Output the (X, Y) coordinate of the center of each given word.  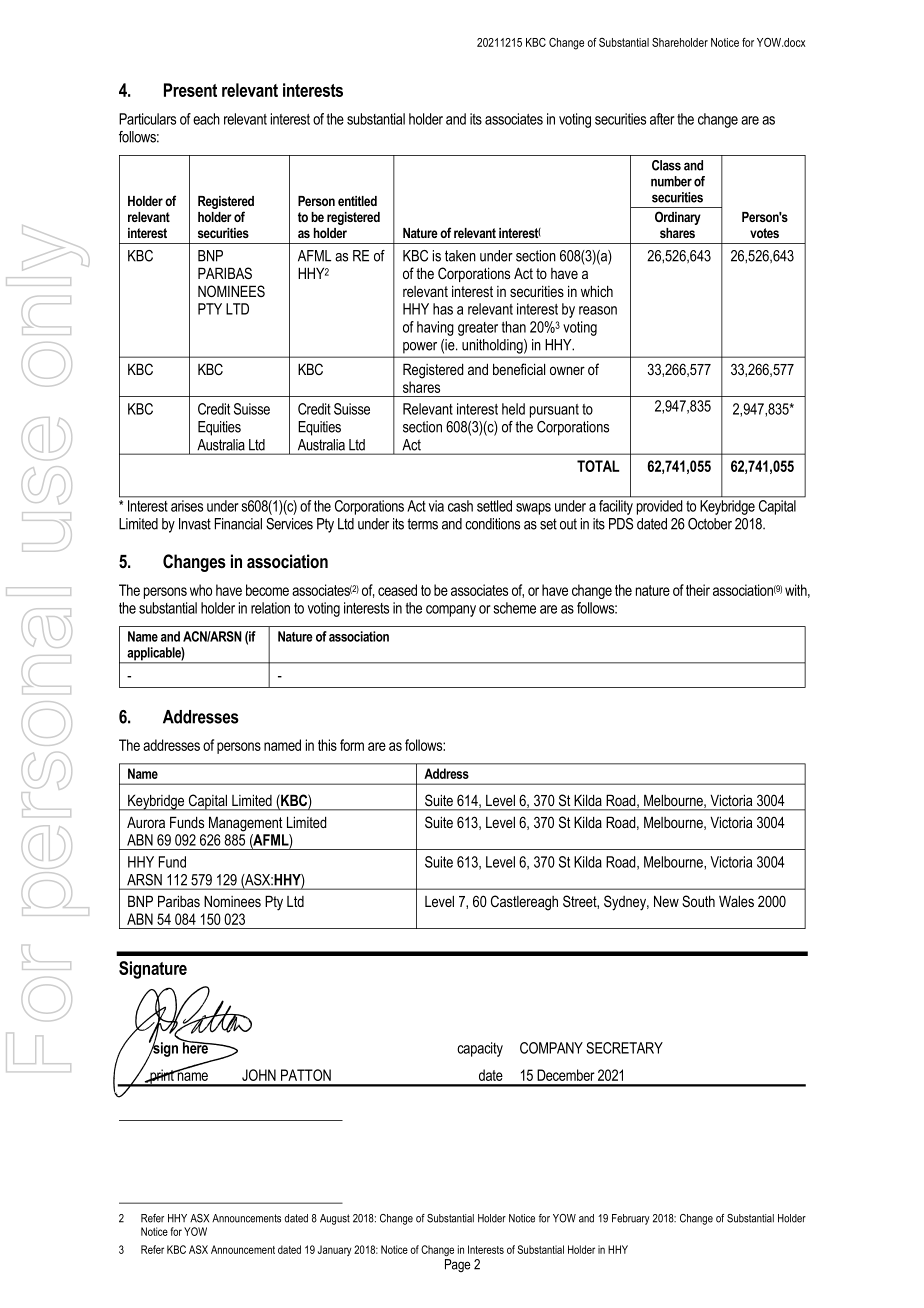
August (335, 1219)
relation (270, 608)
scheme (514, 608)
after (662, 119)
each (206, 119)
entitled (357, 201)
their (698, 590)
